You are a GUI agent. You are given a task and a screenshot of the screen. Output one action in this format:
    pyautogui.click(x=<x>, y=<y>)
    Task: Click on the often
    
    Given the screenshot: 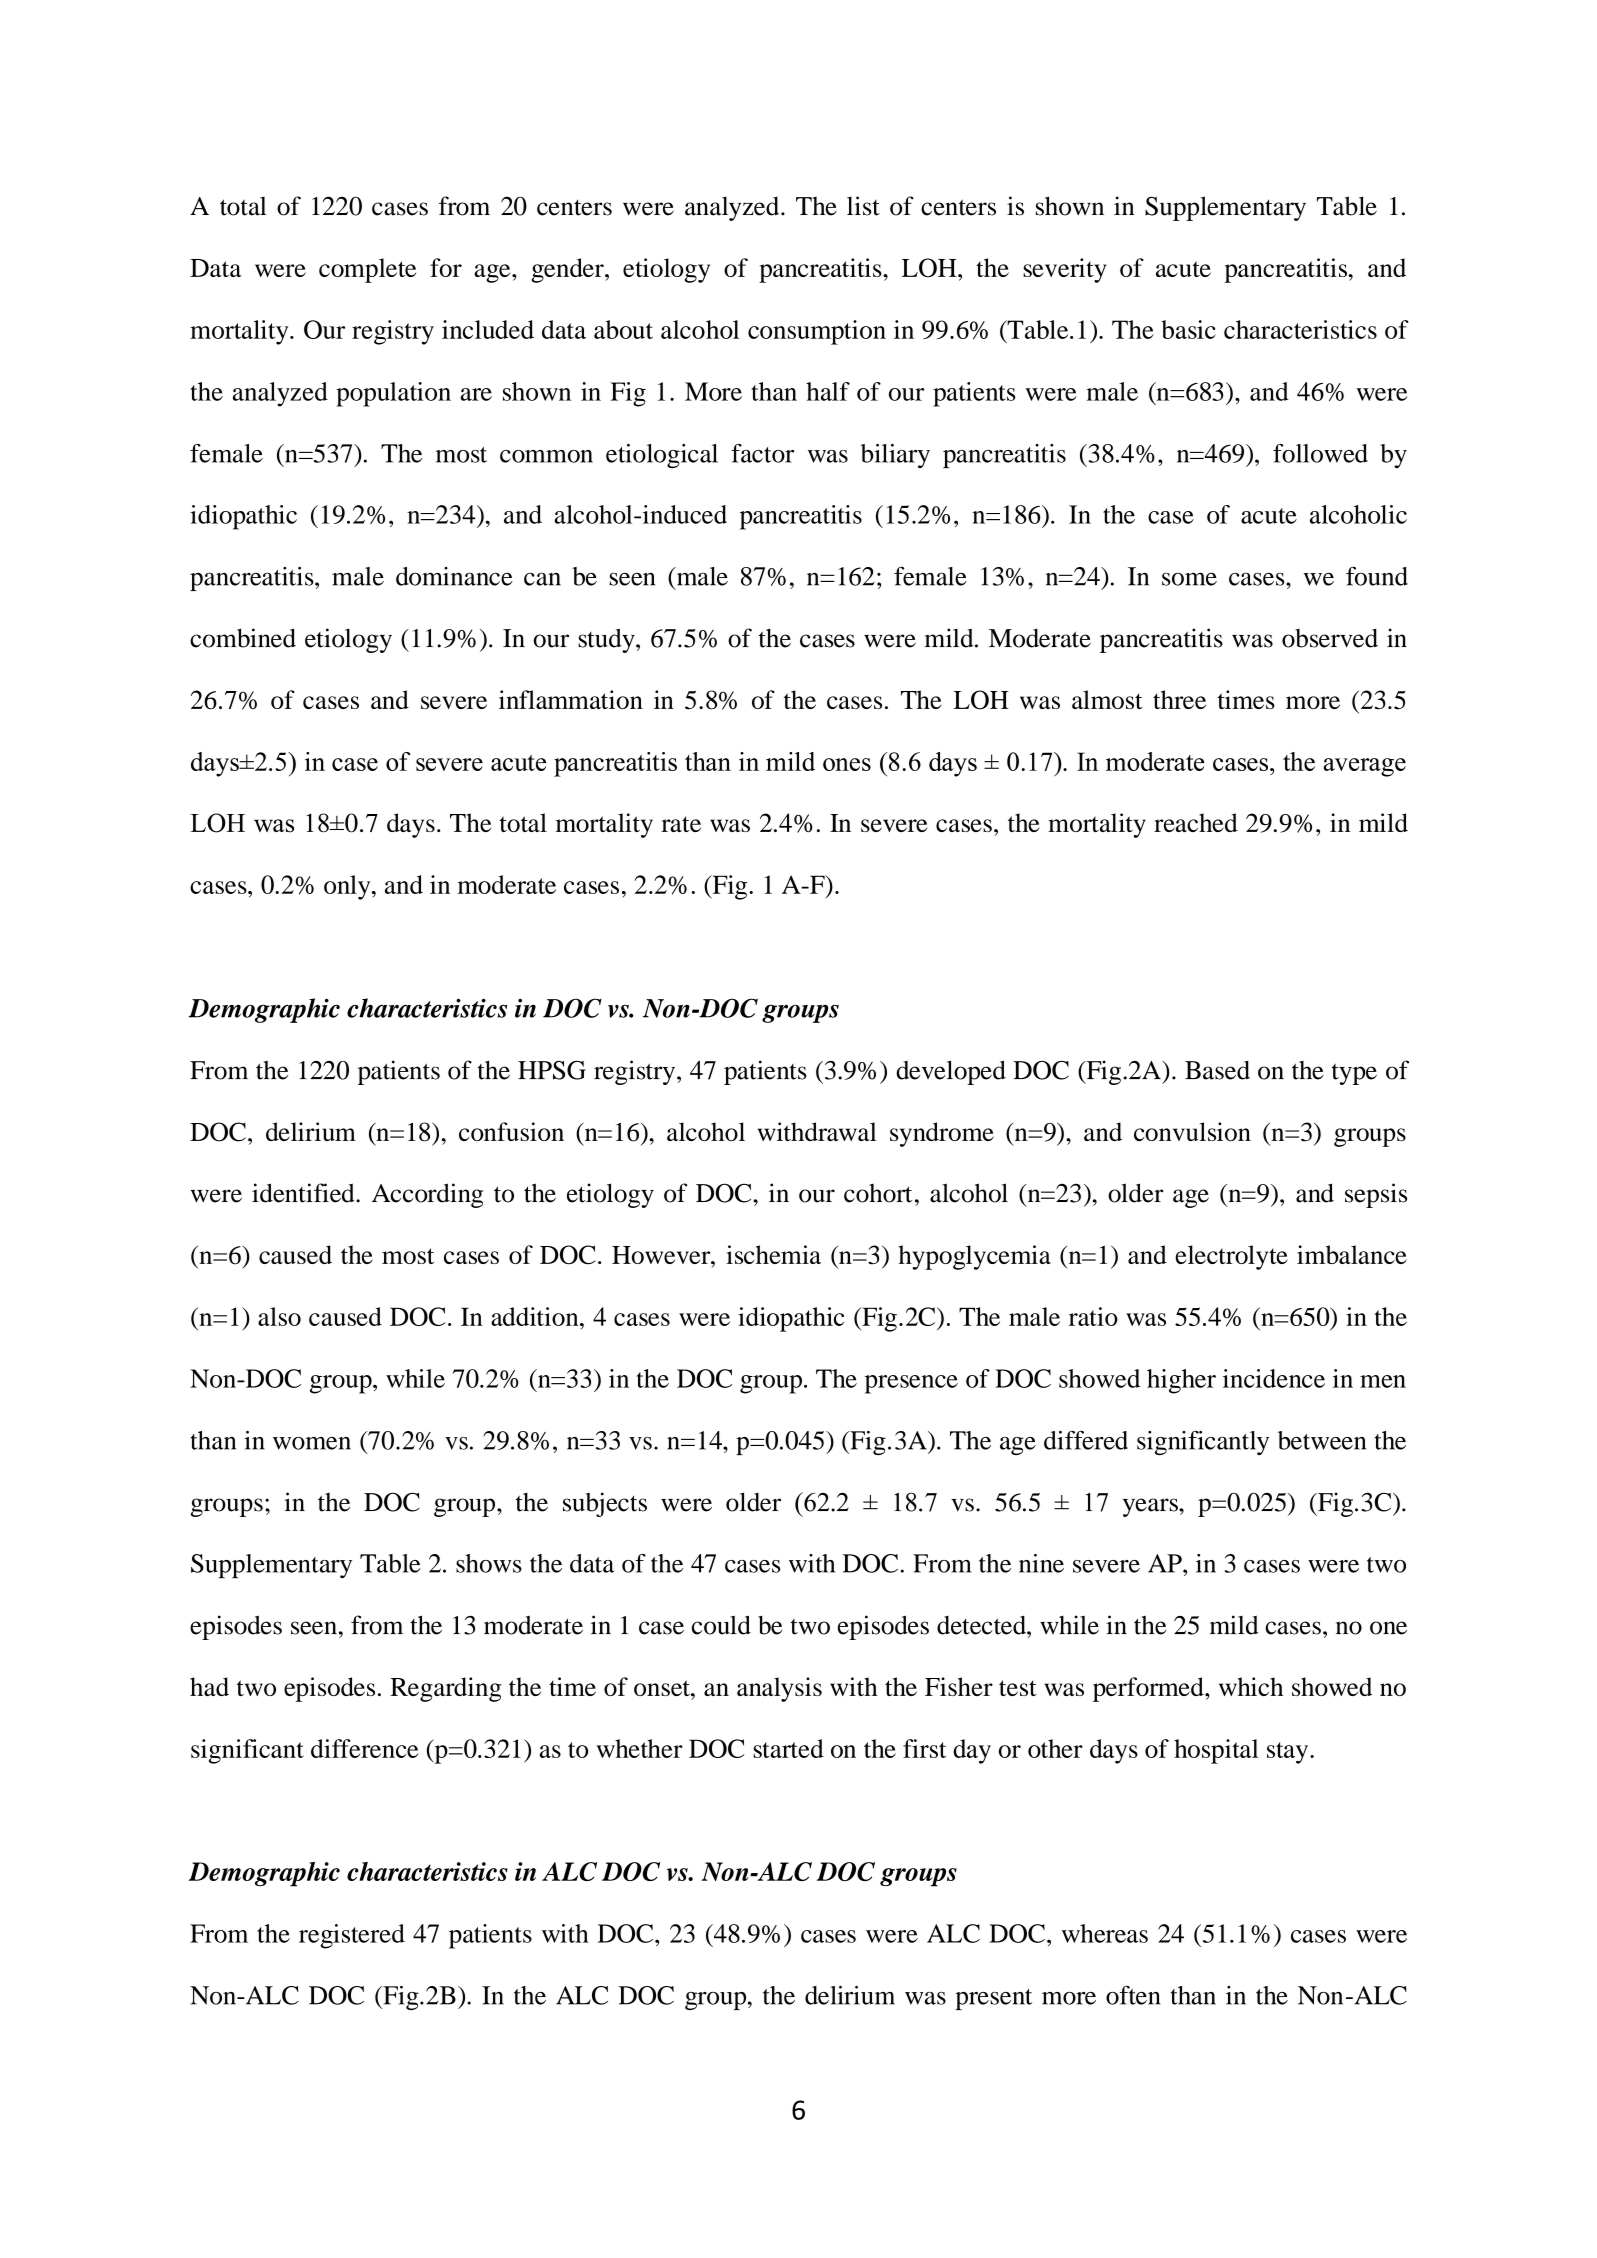 What is the action you would take?
    pyautogui.click(x=1133, y=1995)
